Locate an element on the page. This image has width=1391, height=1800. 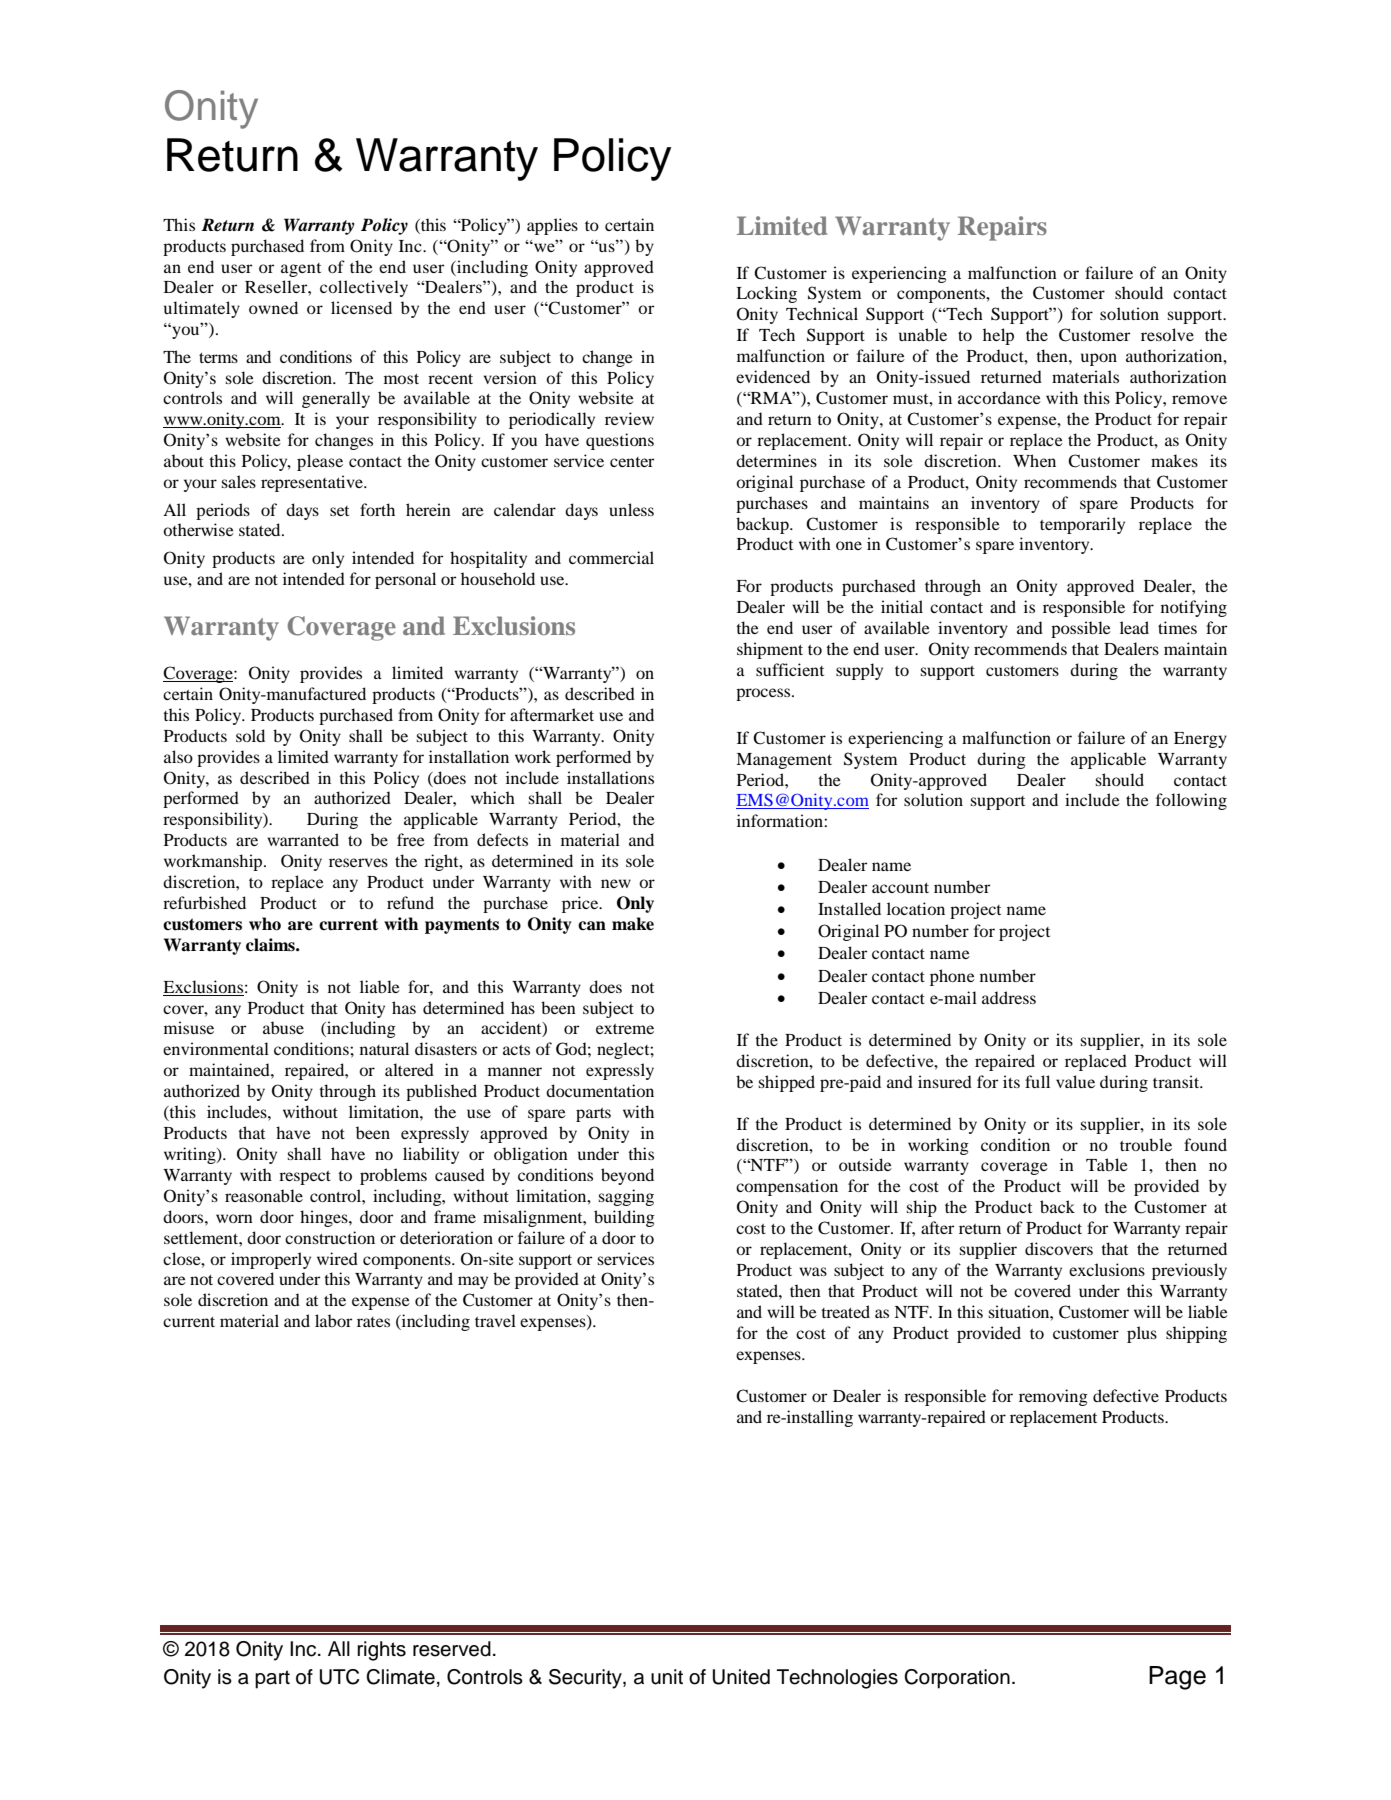
agent is located at coordinates (301, 270).
